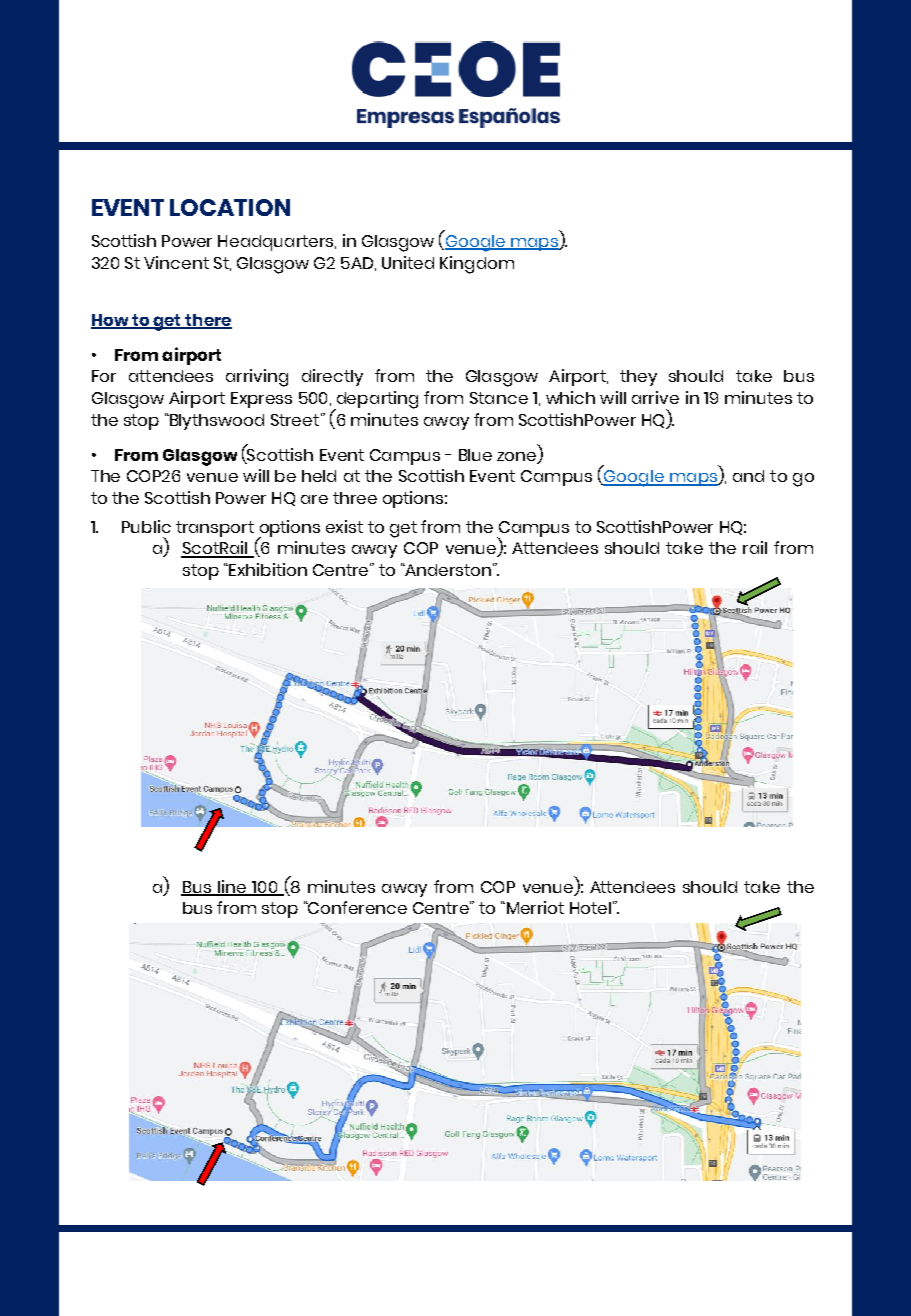  Describe the element at coordinates (408, 262) in the screenshot. I see `United` at that location.
